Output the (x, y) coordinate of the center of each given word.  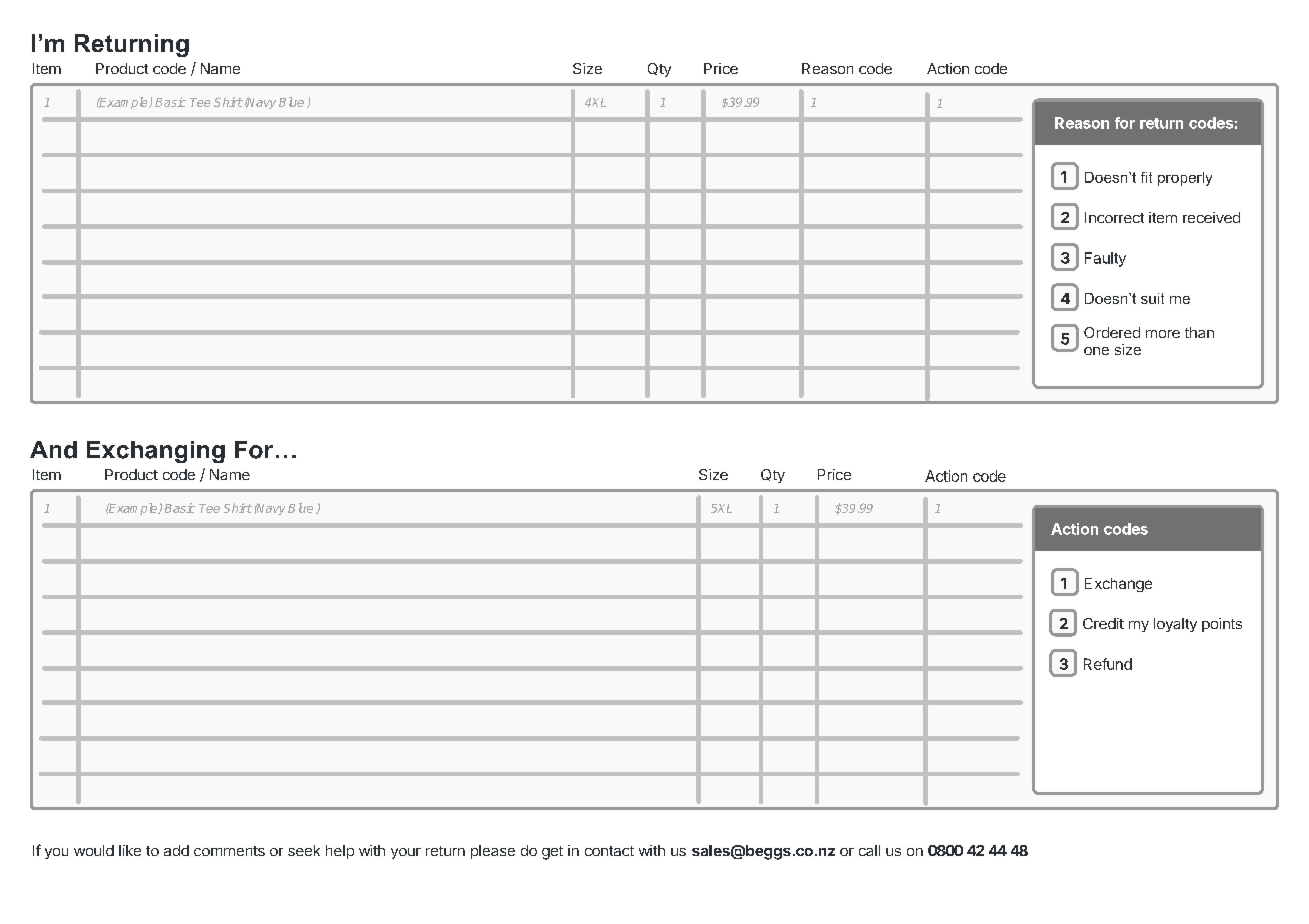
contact (609, 851)
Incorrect (1114, 217)
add (176, 850)
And (53, 450)
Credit (1103, 623)
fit (1146, 177)
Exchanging (156, 452)
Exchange (1118, 585)
